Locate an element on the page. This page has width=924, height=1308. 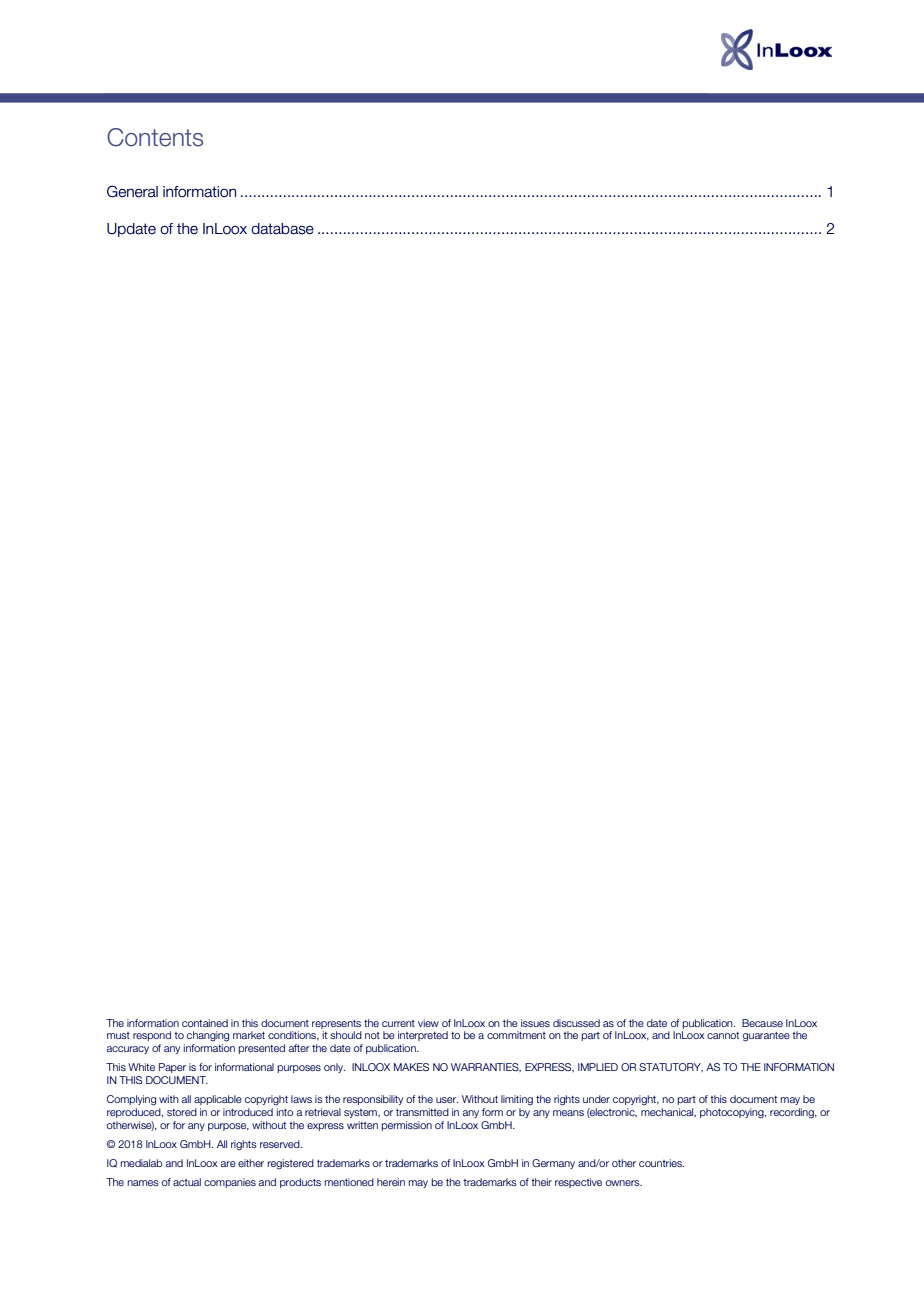
contained is located at coordinates (205, 1023).
